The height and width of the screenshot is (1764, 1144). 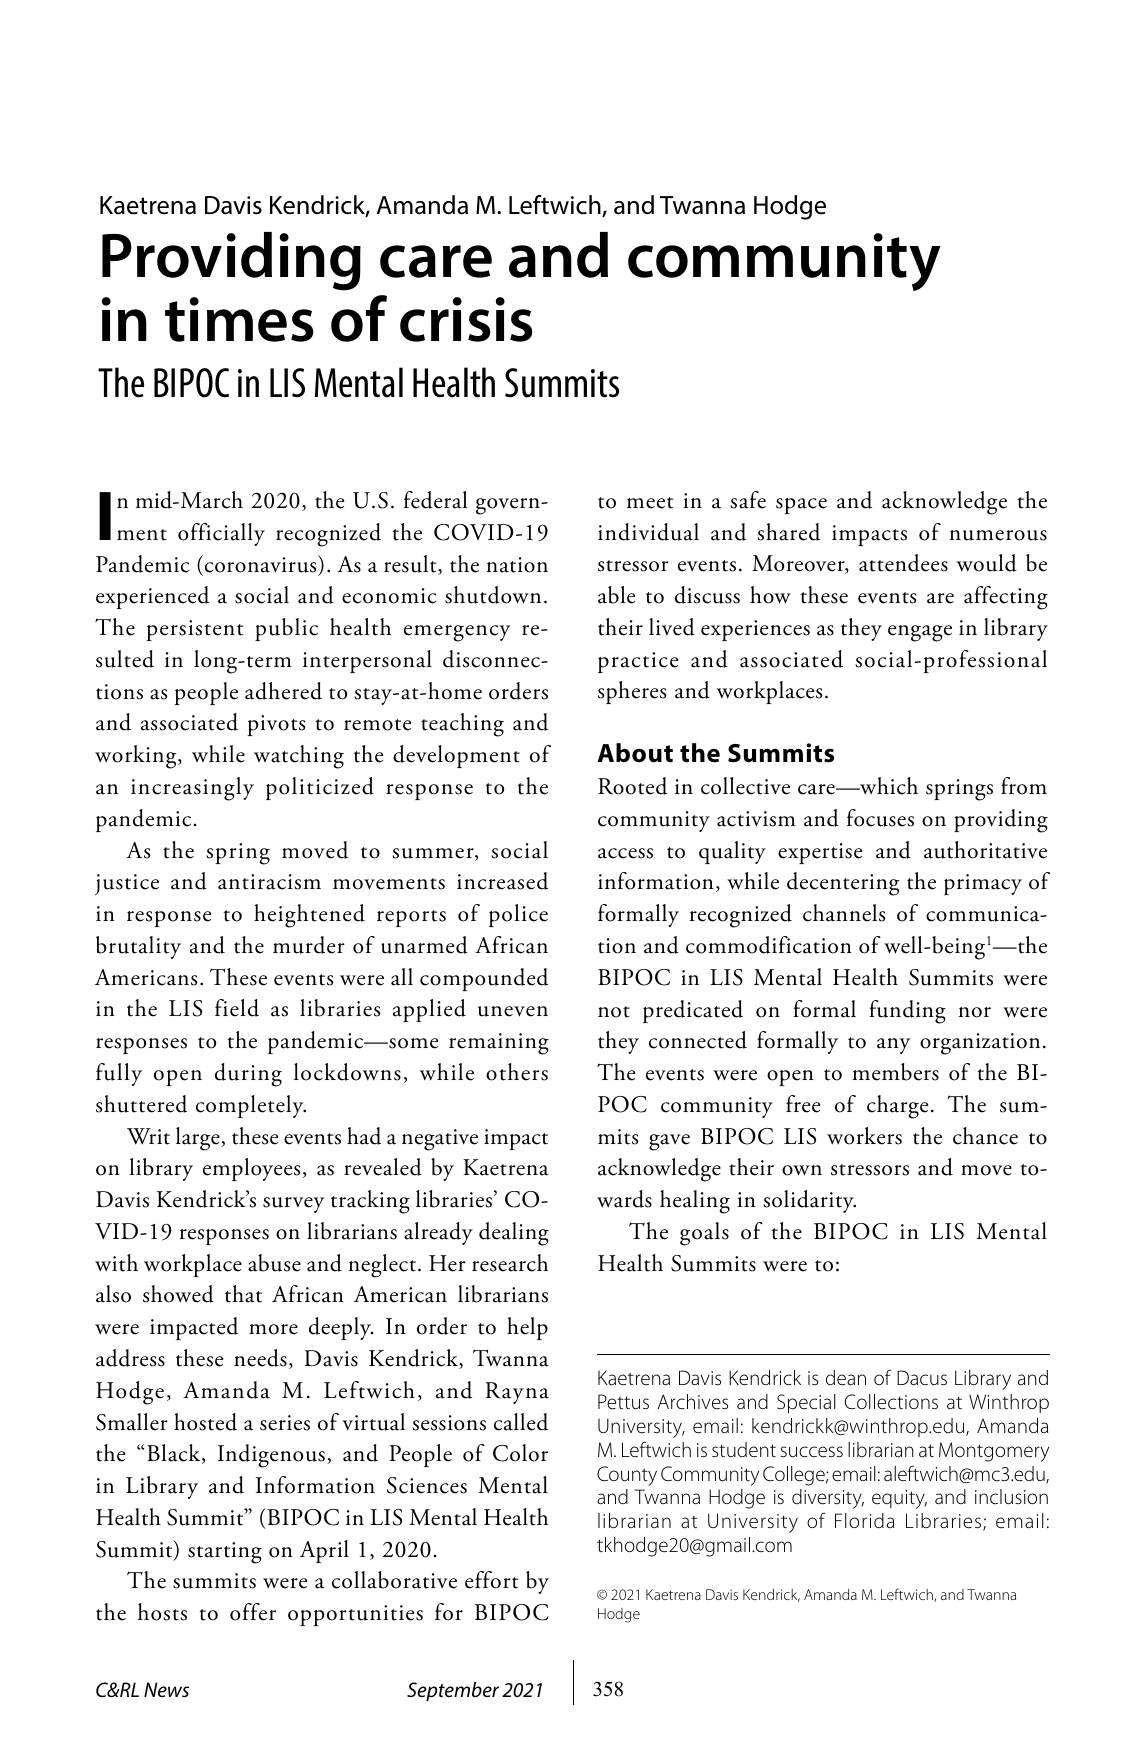 What do you see at coordinates (239, 319) in the screenshot?
I see `times` at bounding box center [239, 319].
